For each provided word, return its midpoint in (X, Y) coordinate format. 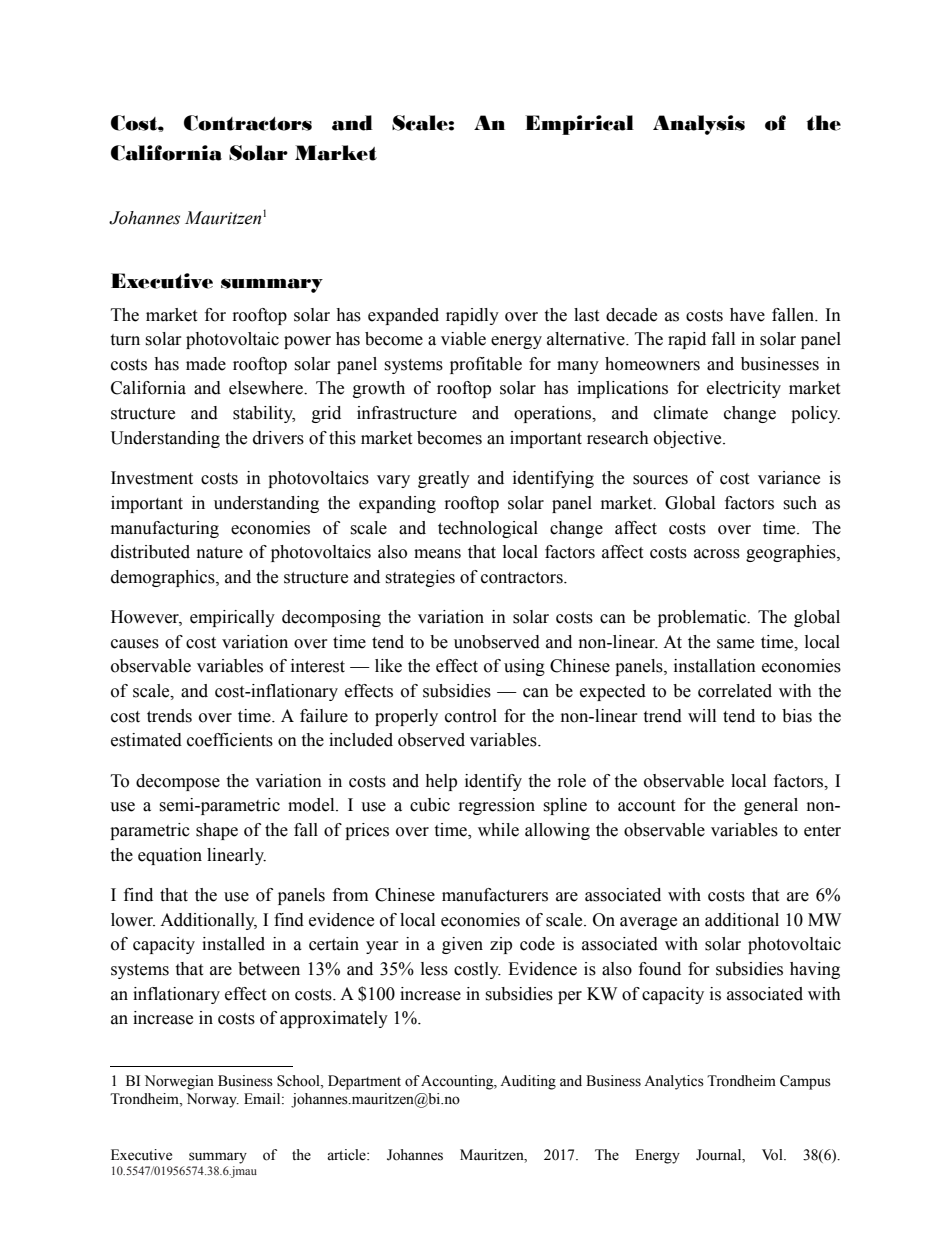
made (206, 364)
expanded (403, 316)
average (648, 923)
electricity (744, 389)
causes (135, 644)
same (735, 644)
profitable (486, 365)
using (524, 667)
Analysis (699, 125)
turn (125, 340)
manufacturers (495, 895)
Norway (213, 1100)
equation (170, 856)
